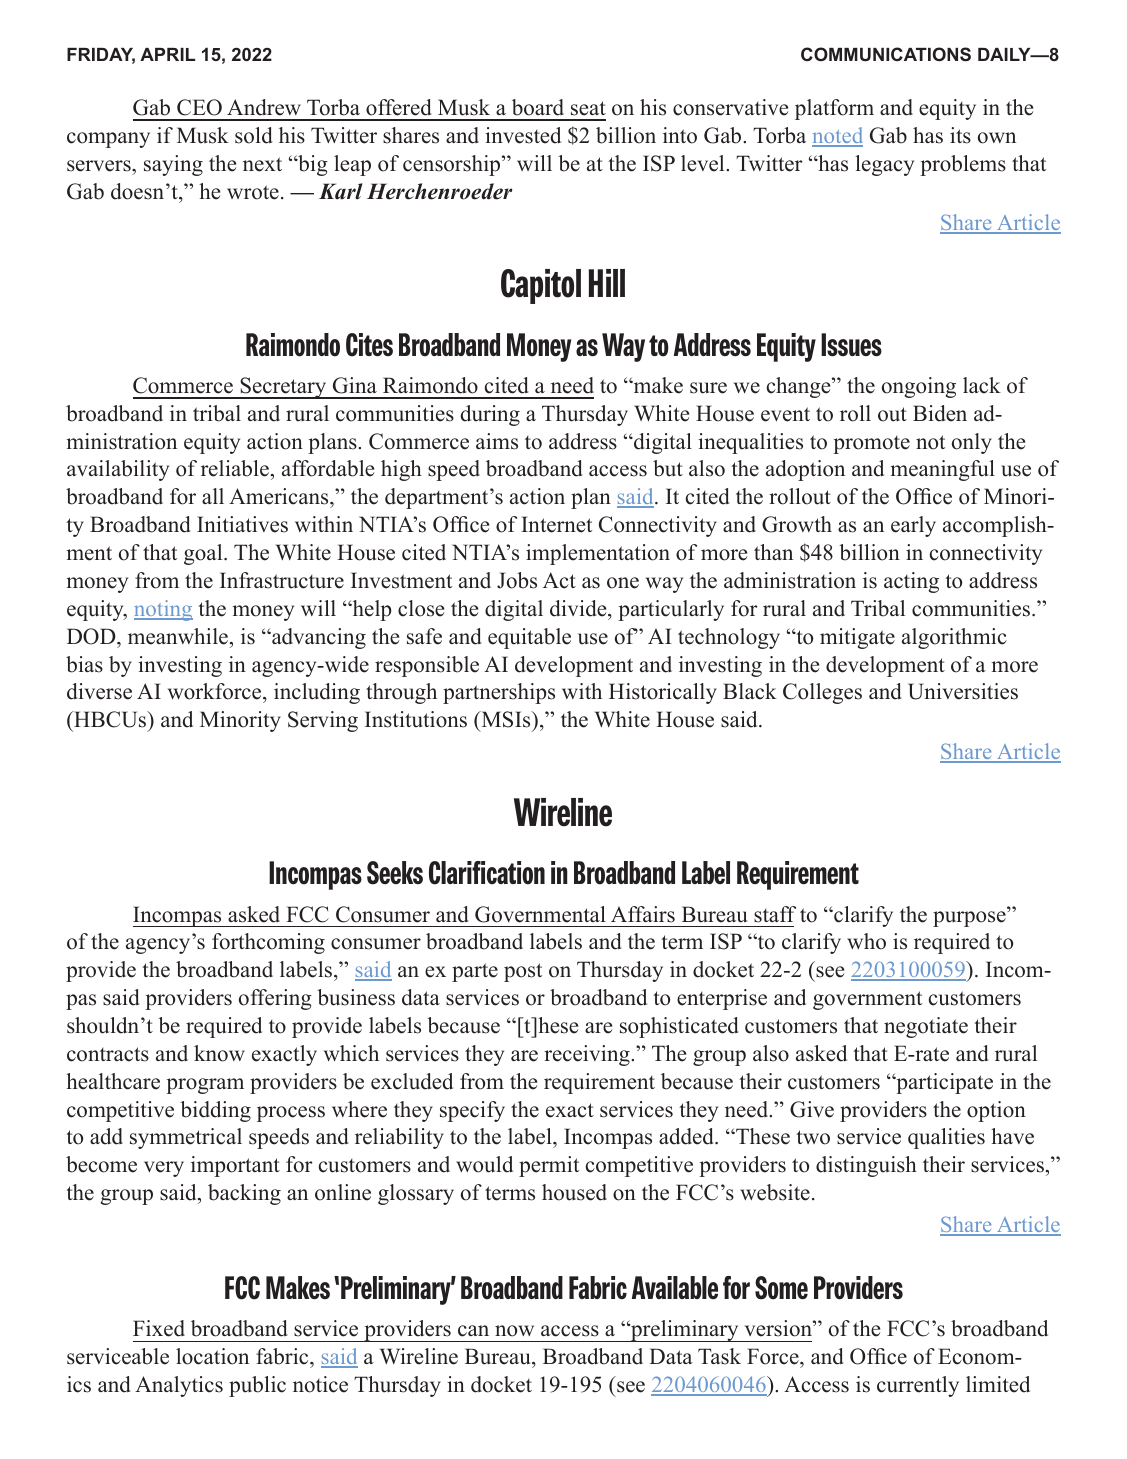  What do you see at coordinates (556, 524) in the screenshot?
I see `Internet` at bounding box center [556, 524].
